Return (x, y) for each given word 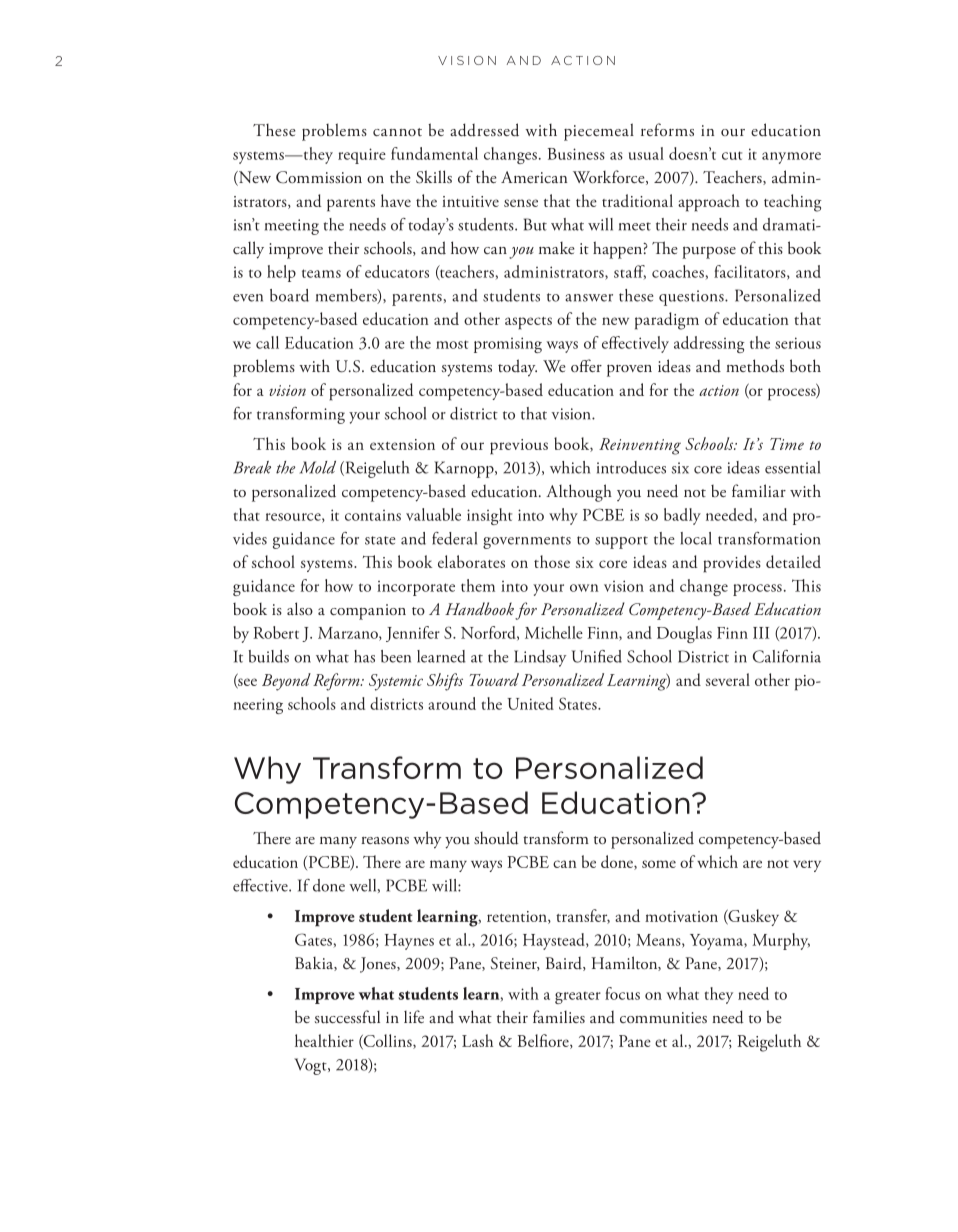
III (761, 633)
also (300, 608)
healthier (324, 1040)
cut (732, 155)
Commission (319, 177)
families (559, 1016)
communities (663, 1018)
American (534, 177)
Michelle (554, 632)
